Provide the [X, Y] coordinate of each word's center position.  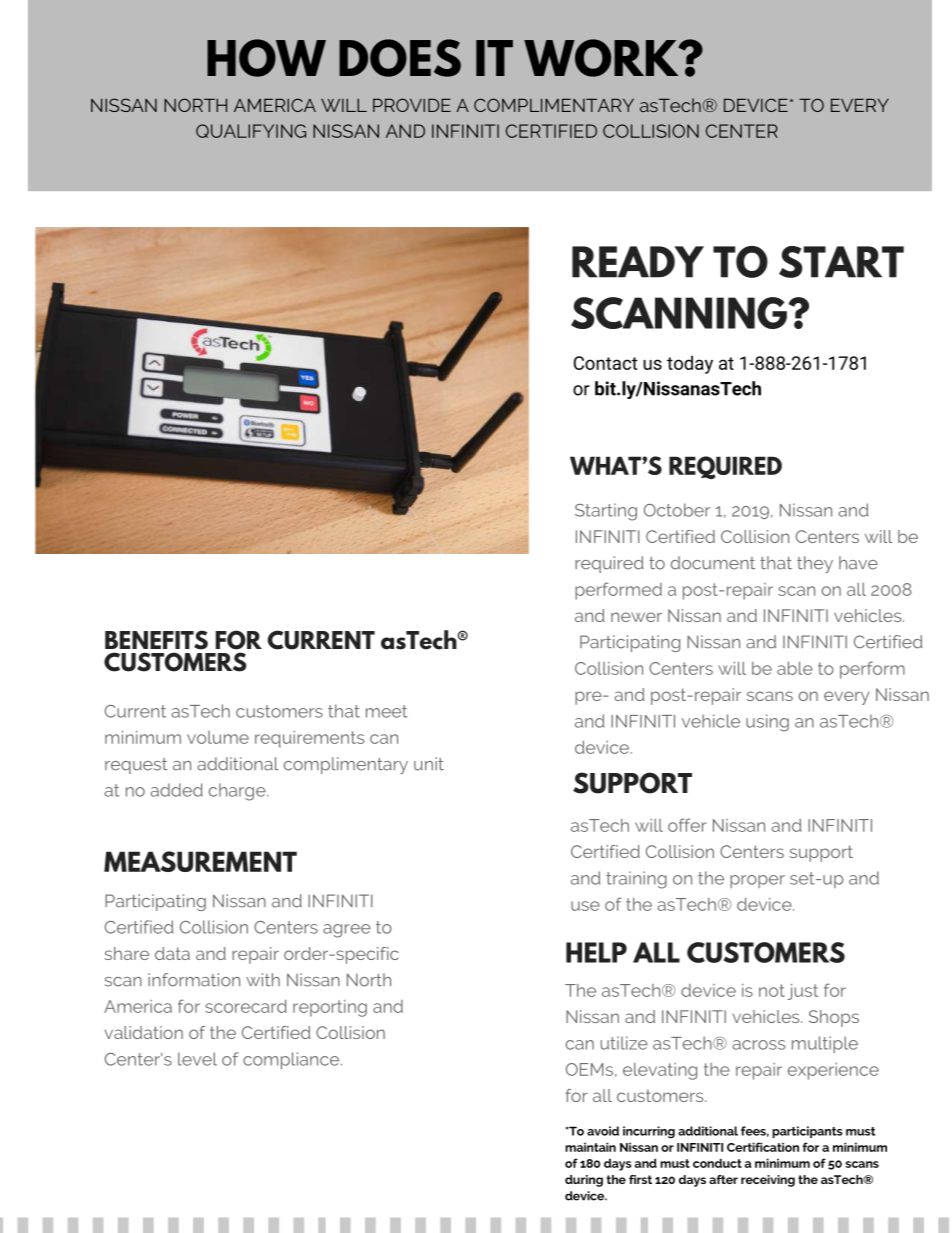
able [795, 668]
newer [636, 617]
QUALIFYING [251, 131]
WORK [602, 58]
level [197, 1059]
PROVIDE [412, 105]
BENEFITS [156, 640]
